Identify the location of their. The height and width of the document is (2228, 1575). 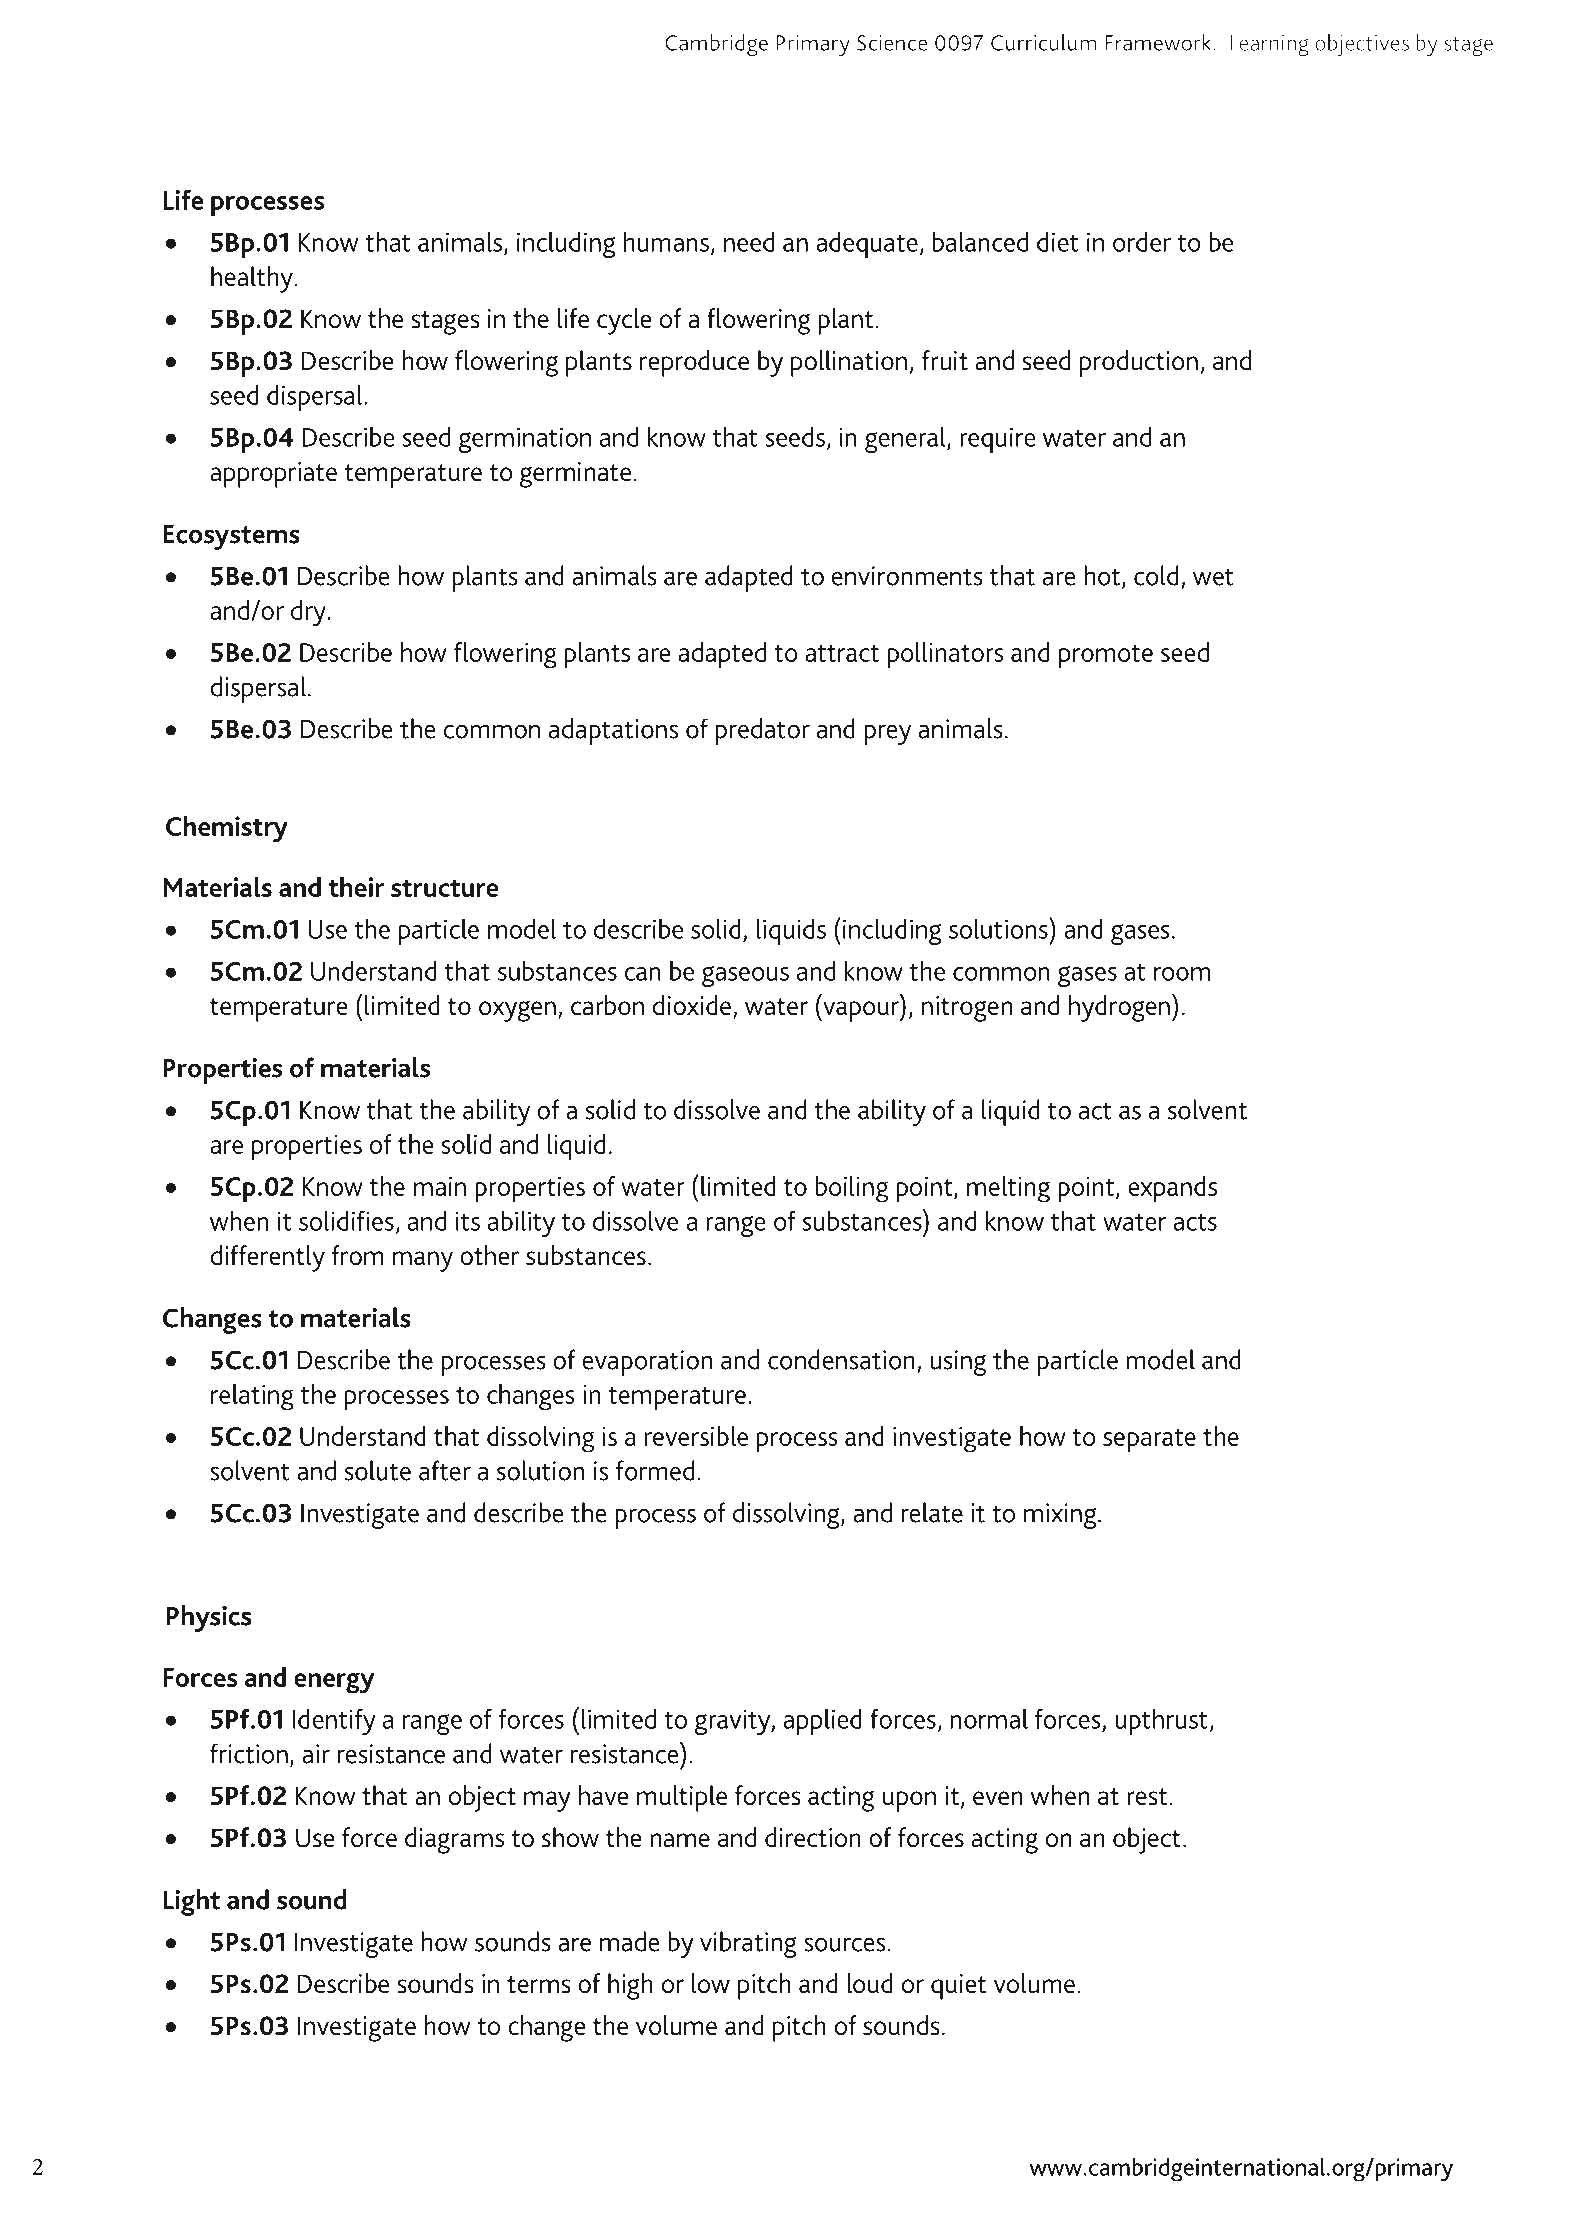
(356, 887).
